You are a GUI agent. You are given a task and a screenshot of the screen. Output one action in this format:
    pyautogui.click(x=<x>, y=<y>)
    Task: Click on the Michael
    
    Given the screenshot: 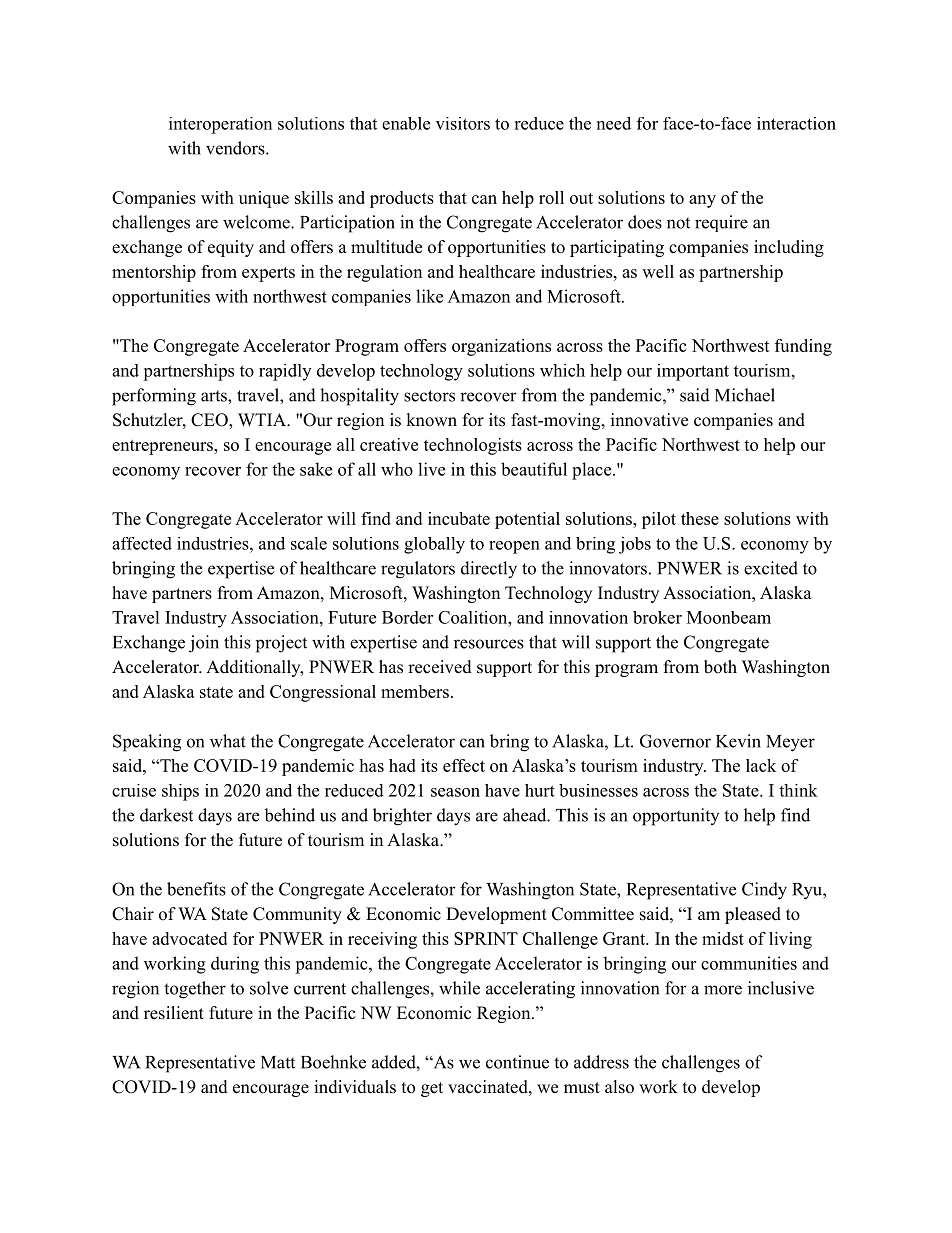 What is the action you would take?
    pyautogui.click(x=745, y=395)
